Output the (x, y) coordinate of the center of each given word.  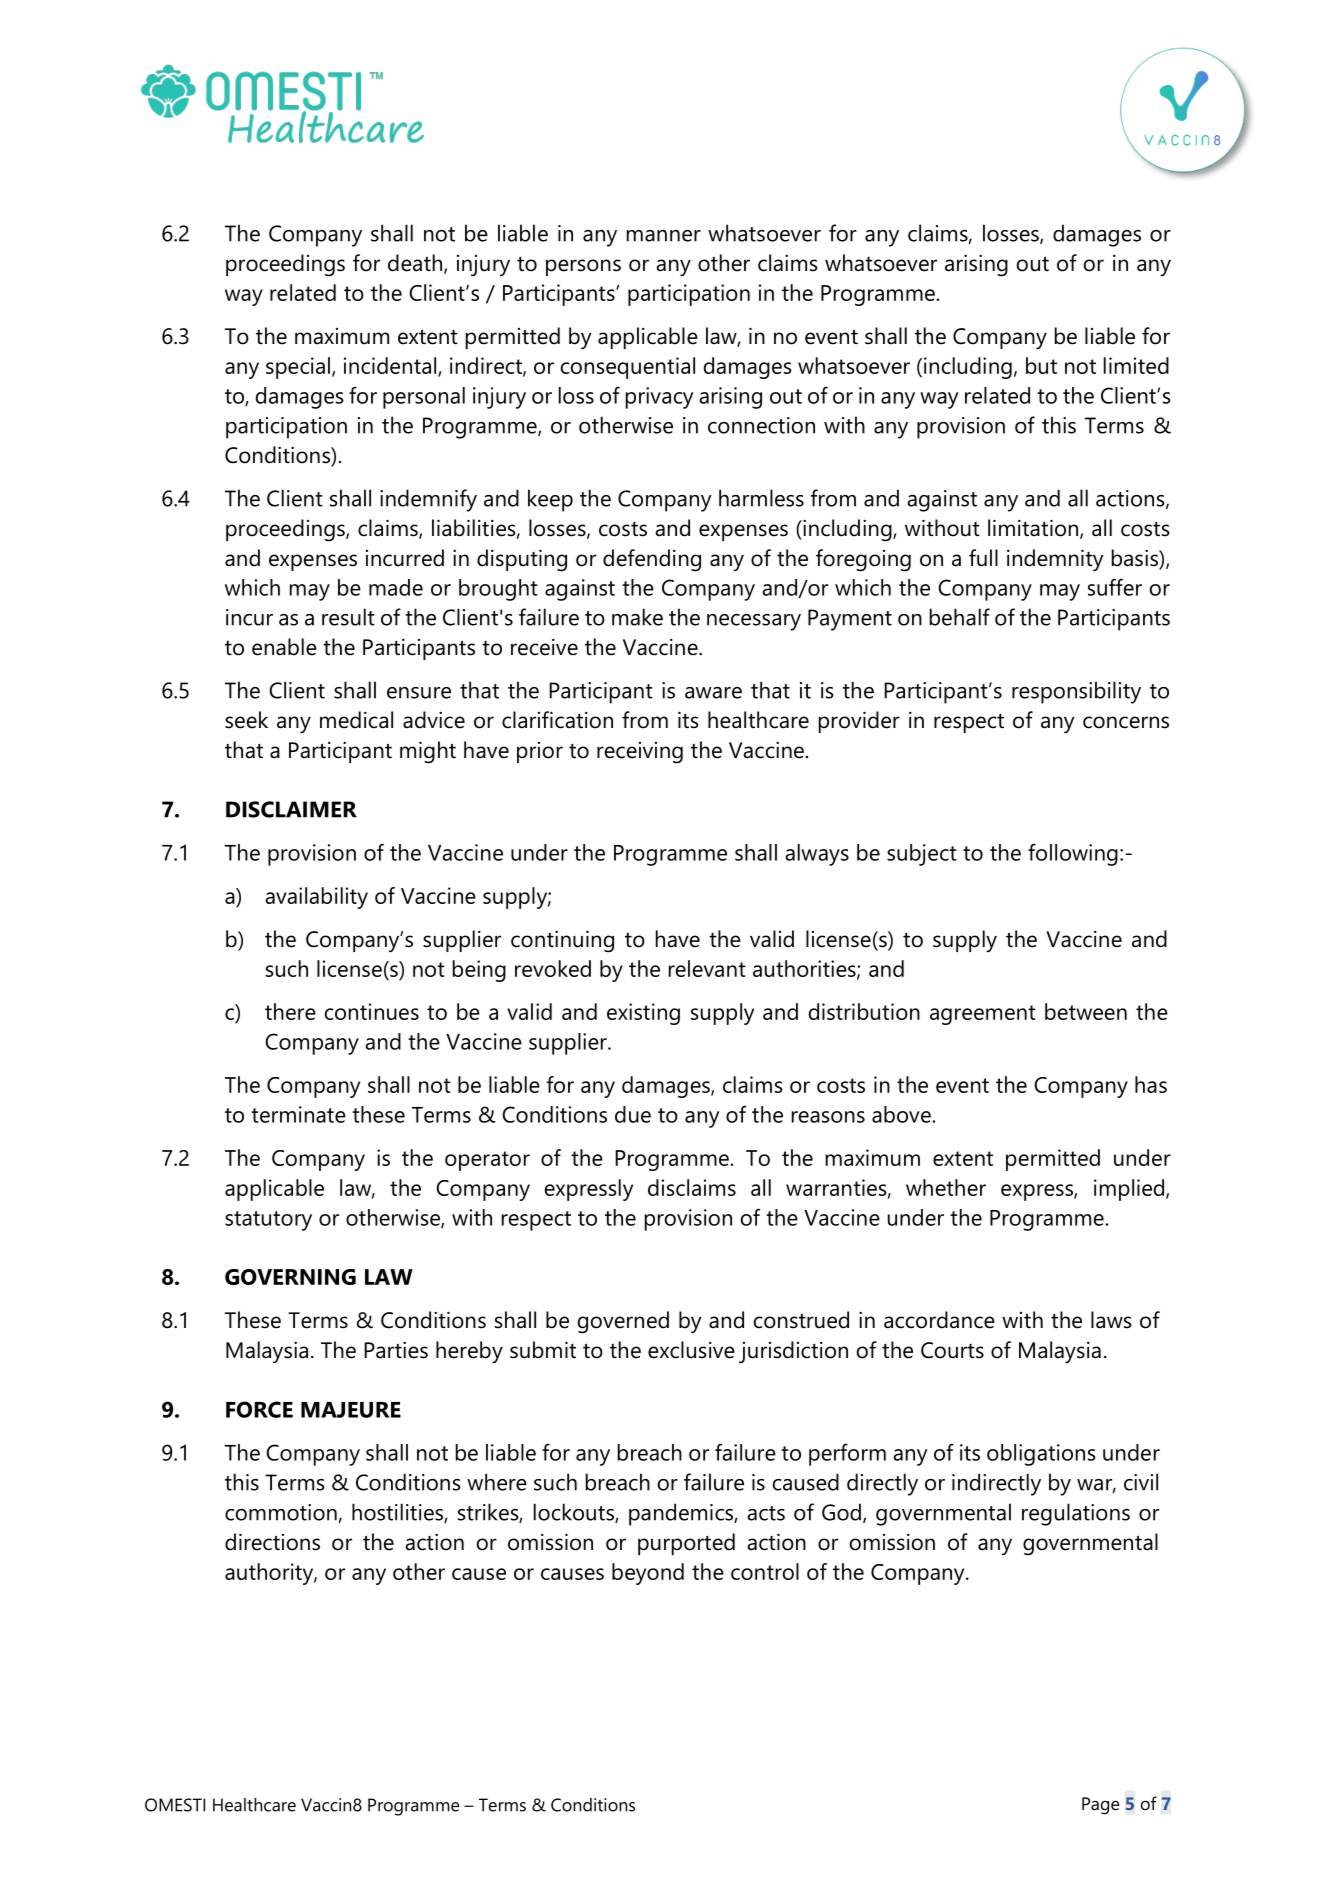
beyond (648, 1574)
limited (1136, 365)
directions (272, 1542)
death (416, 264)
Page (1100, 1806)
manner (664, 236)
